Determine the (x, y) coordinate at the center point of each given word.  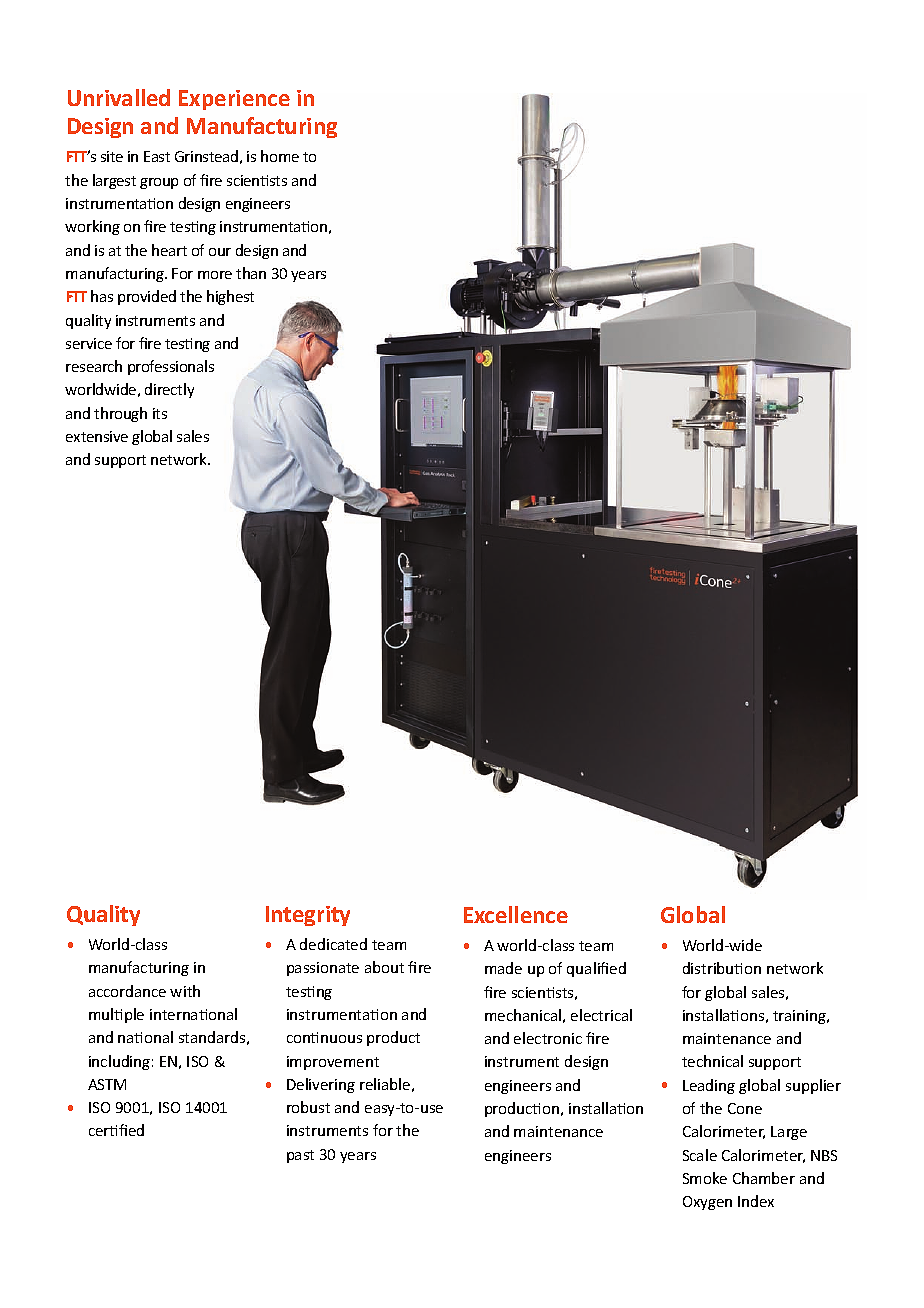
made (503, 968)
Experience (234, 100)
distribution (722, 968)
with (185, 991)
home (280, 156)
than (251, 273)
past (300, 1156)
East (157, 156)
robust (308, 1107)
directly (169, 390)
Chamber (764, 1178)
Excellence (516, 914)
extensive (97, 436)
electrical (601, 1015)
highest (230, 297)
